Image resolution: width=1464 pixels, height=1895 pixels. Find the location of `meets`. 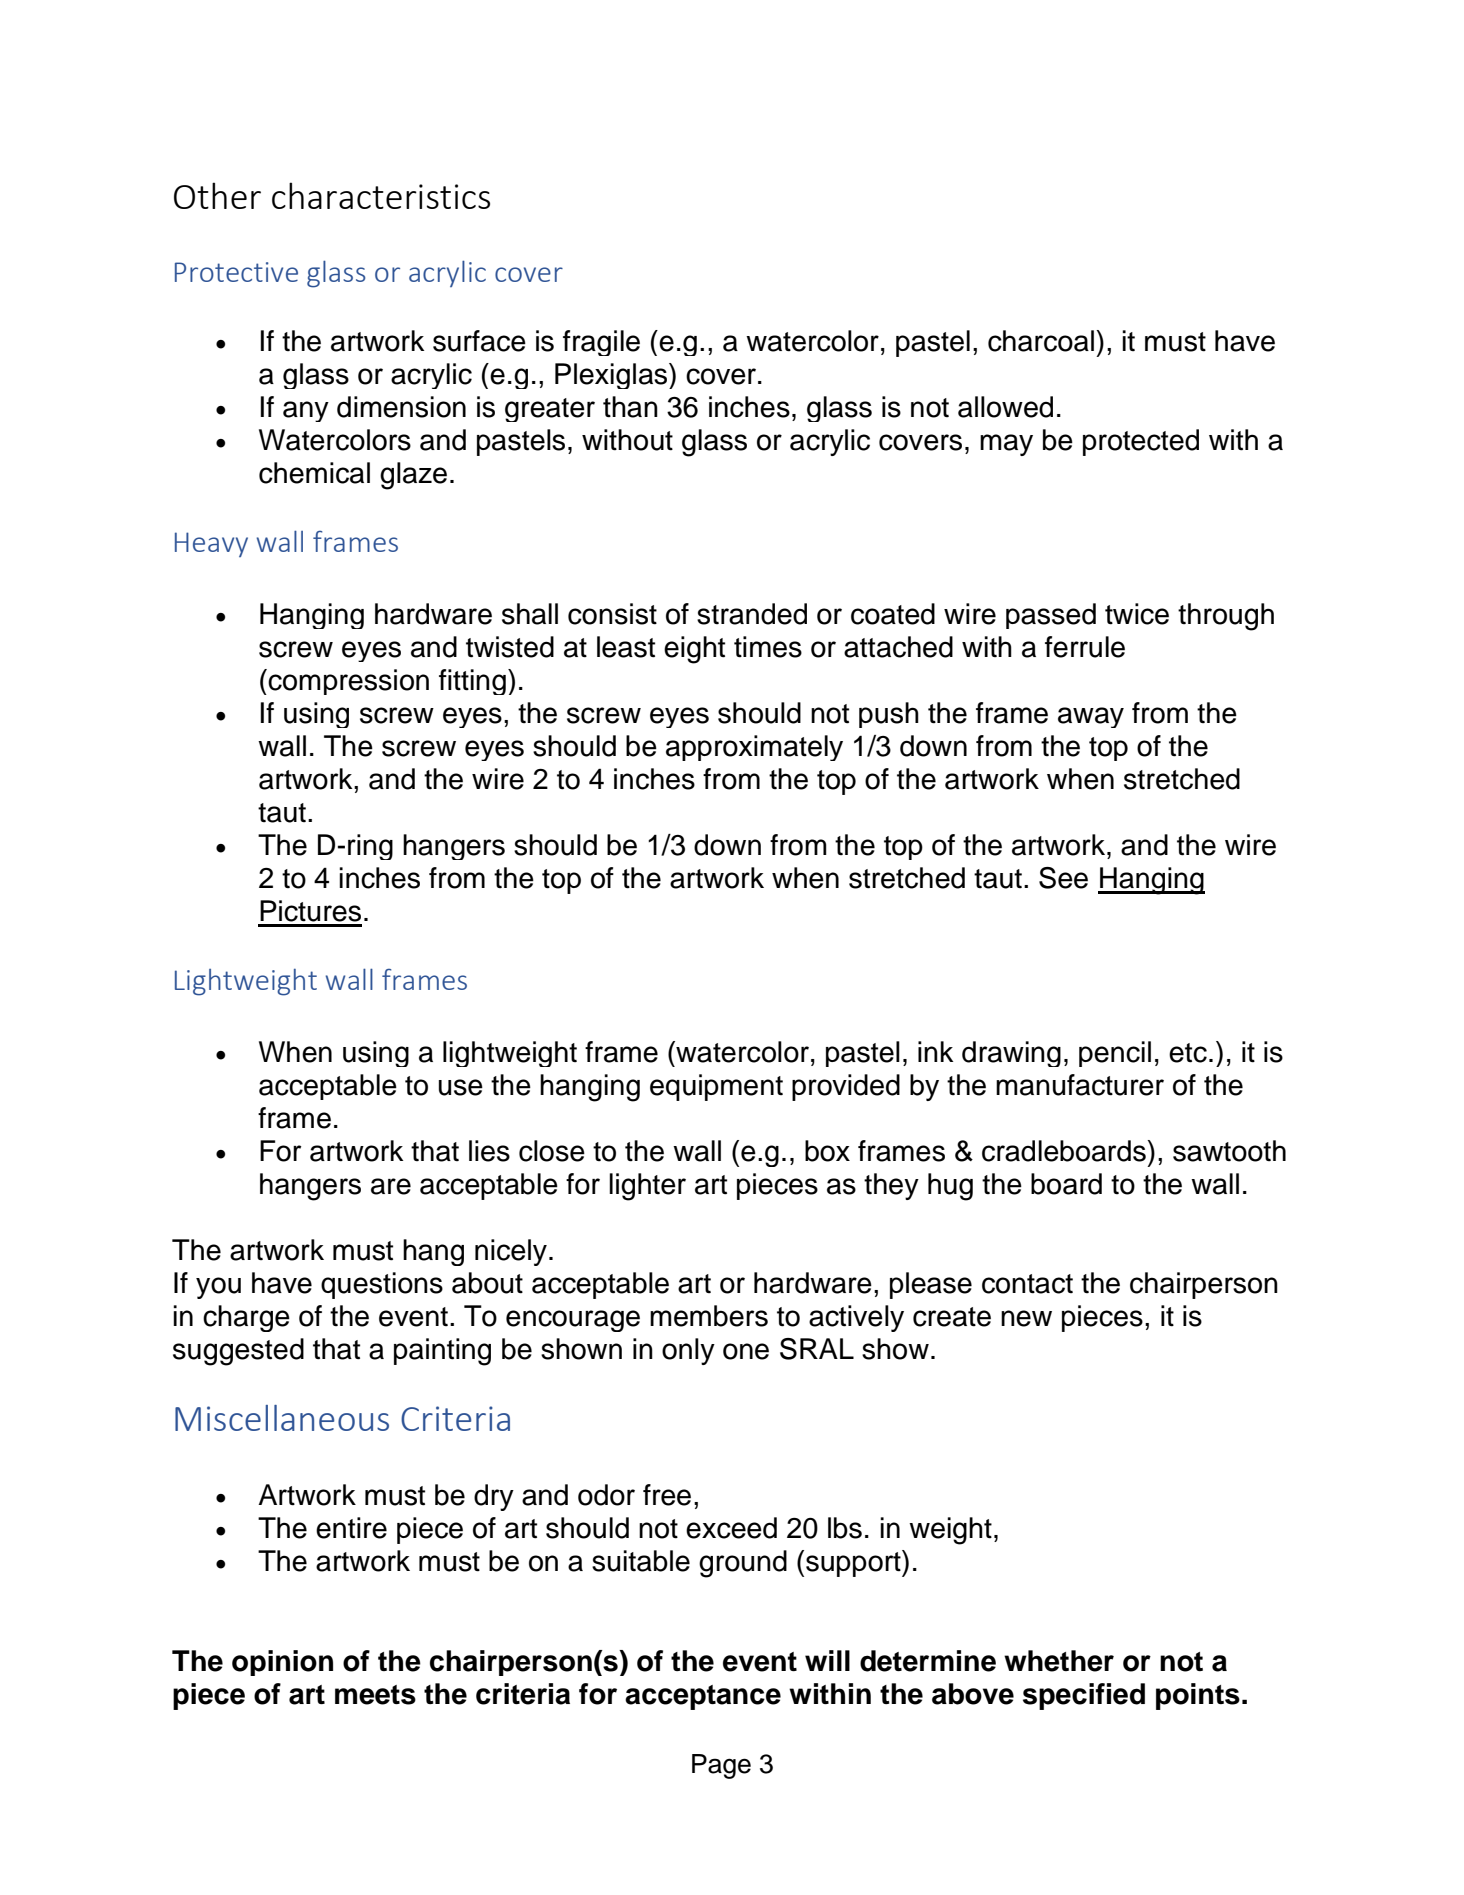

meets is located at coordinates (375, 1695).
